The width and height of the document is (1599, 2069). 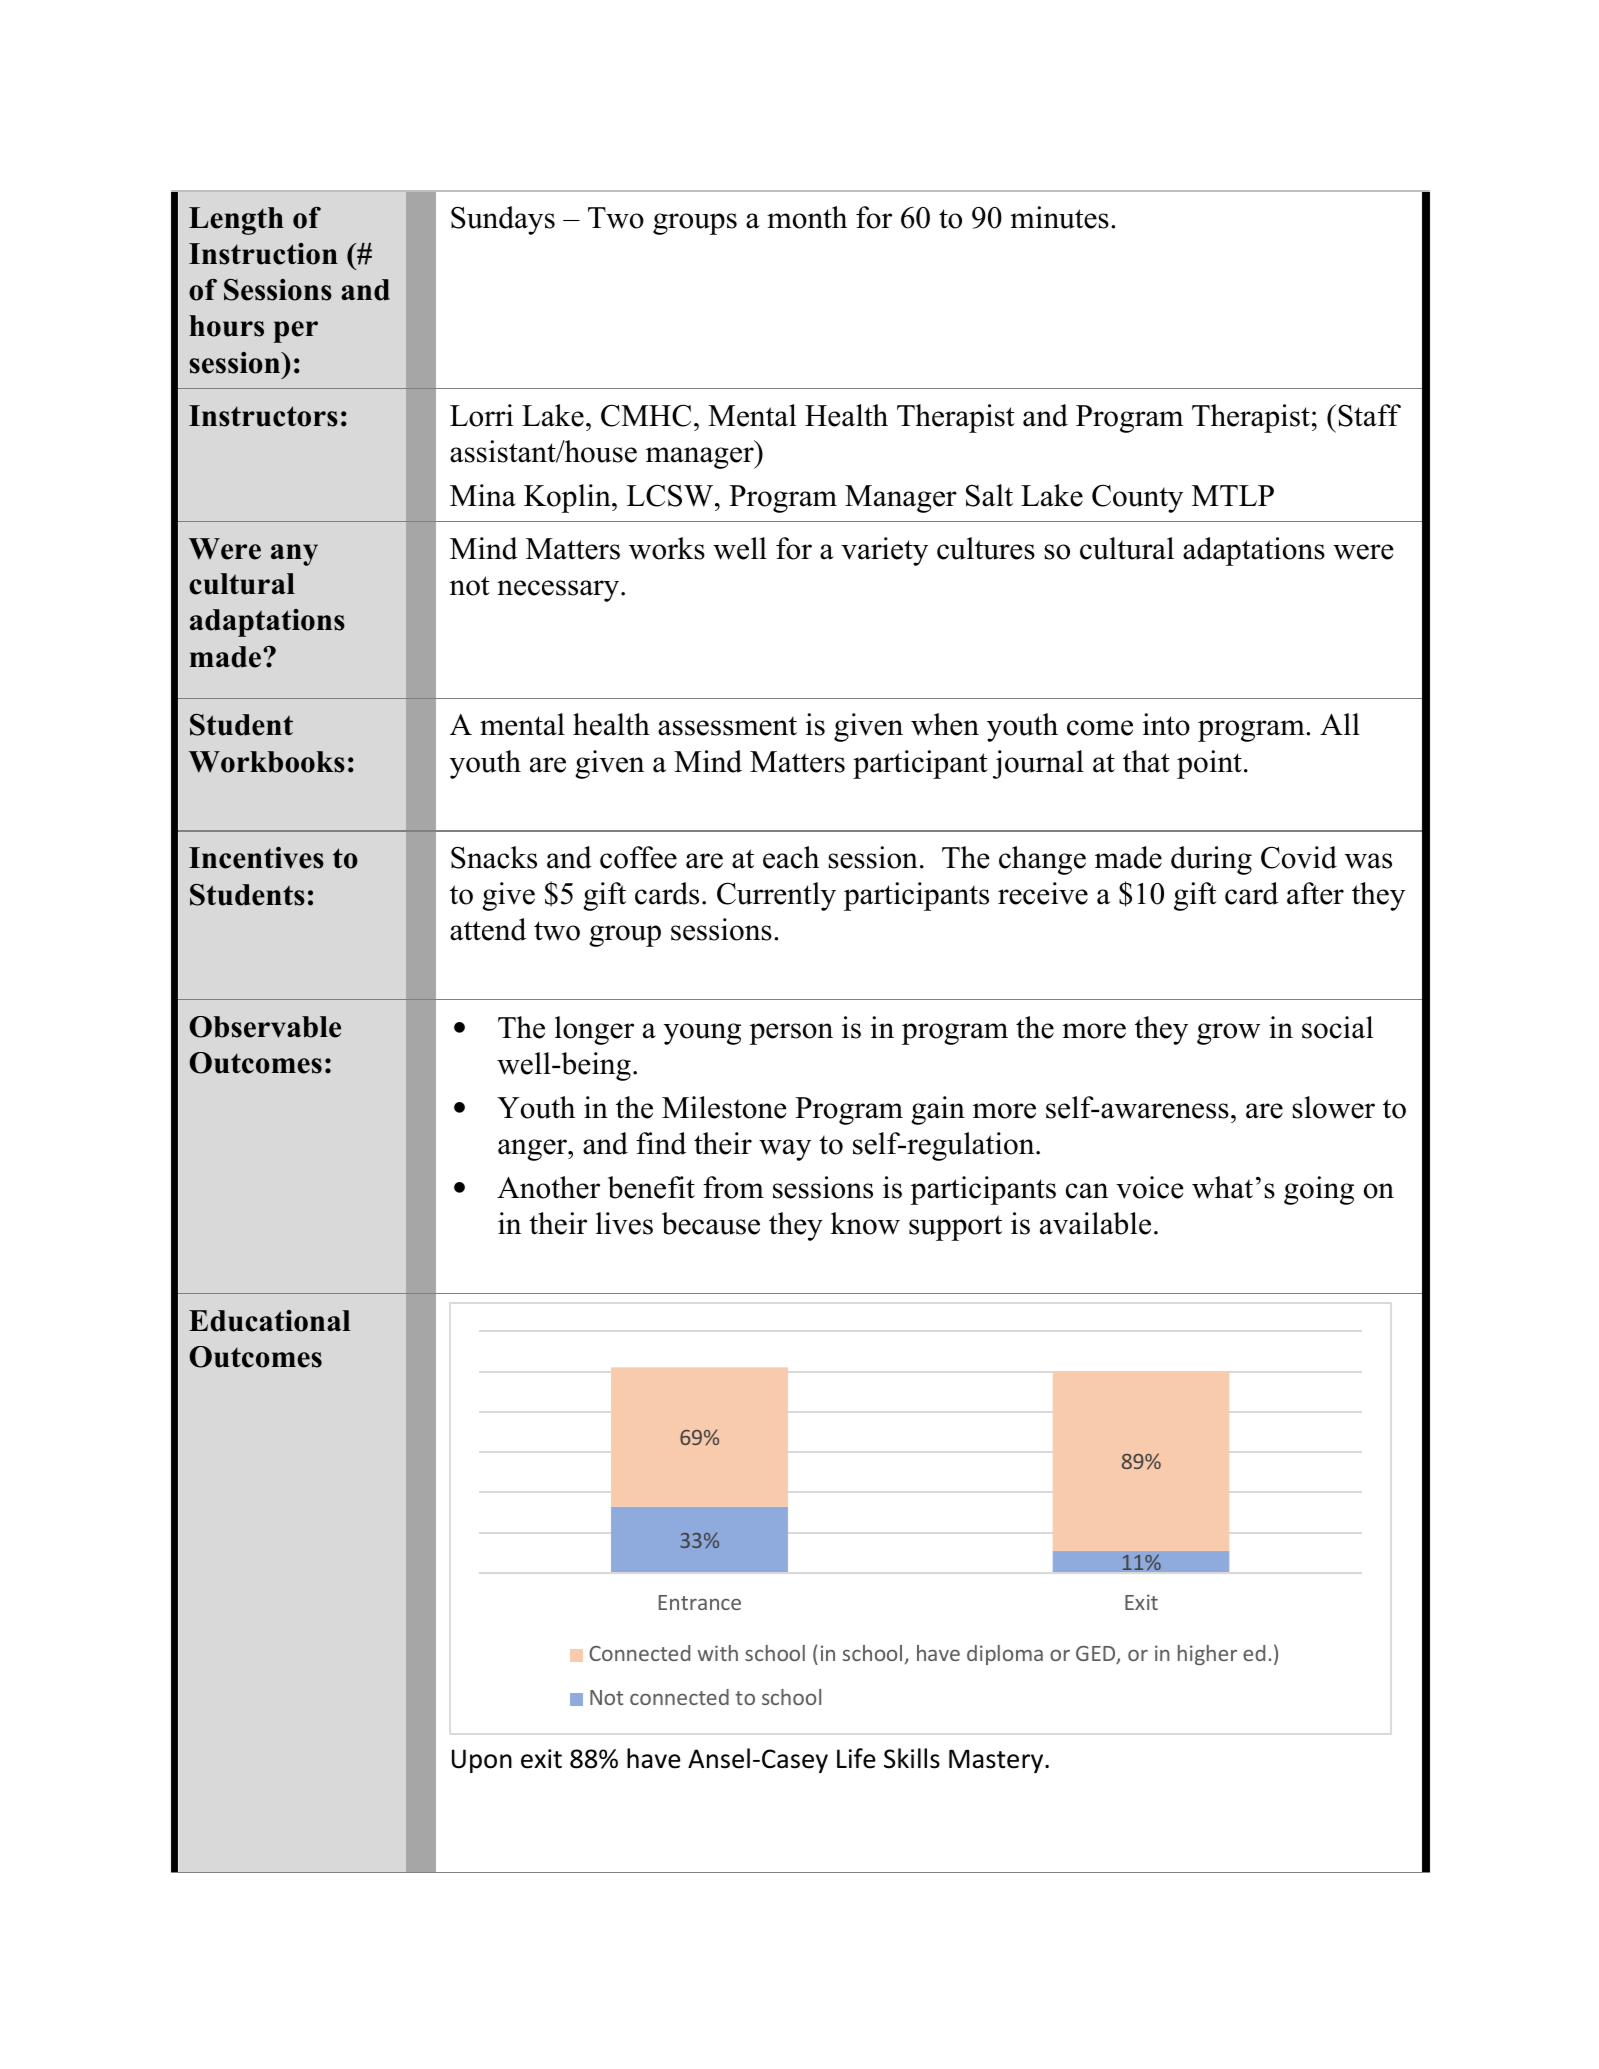 I want to click on month, so click(x=807, y=217).
